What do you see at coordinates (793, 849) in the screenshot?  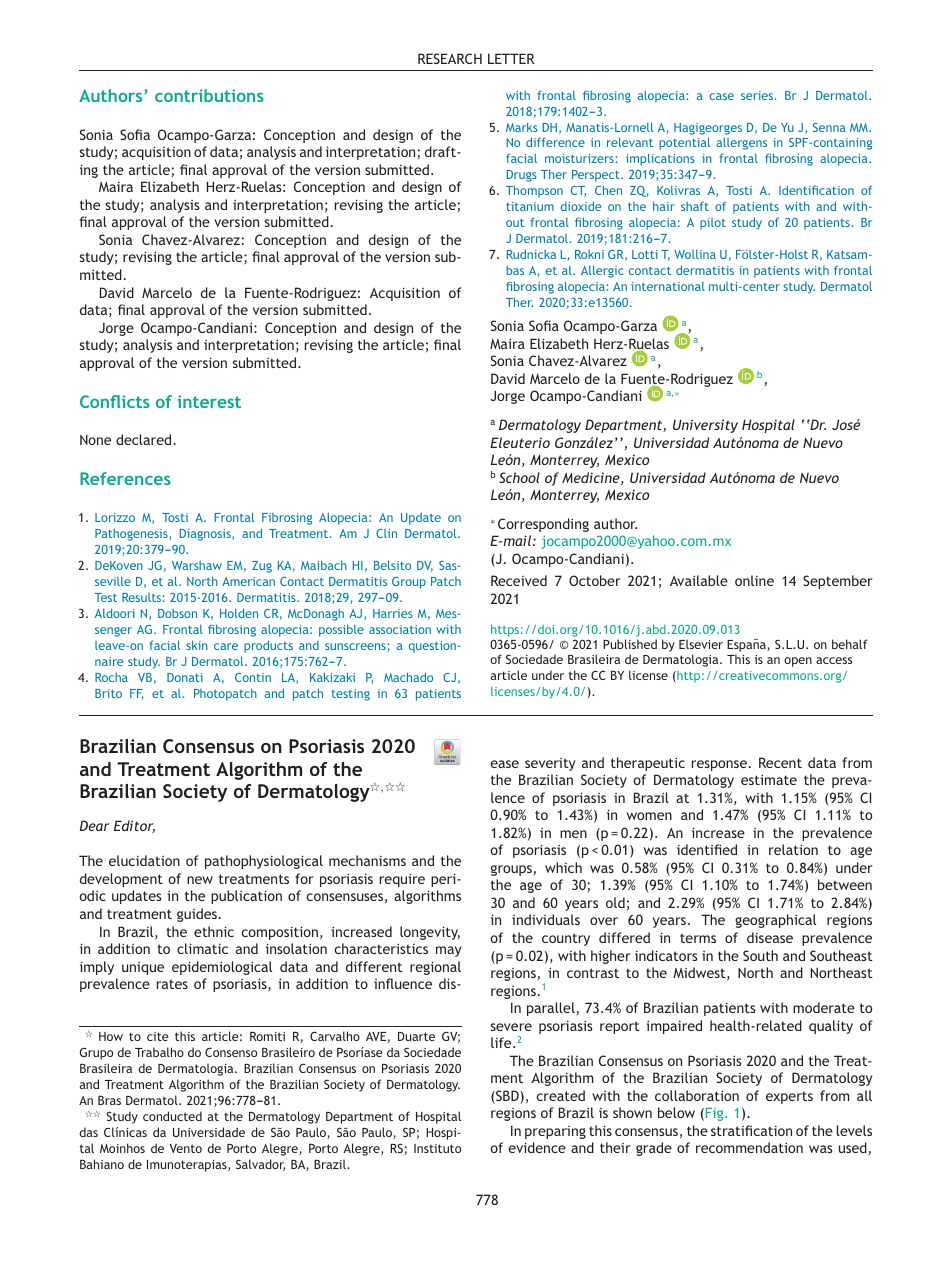 I see `relation` at bounding box center [793, 849].
